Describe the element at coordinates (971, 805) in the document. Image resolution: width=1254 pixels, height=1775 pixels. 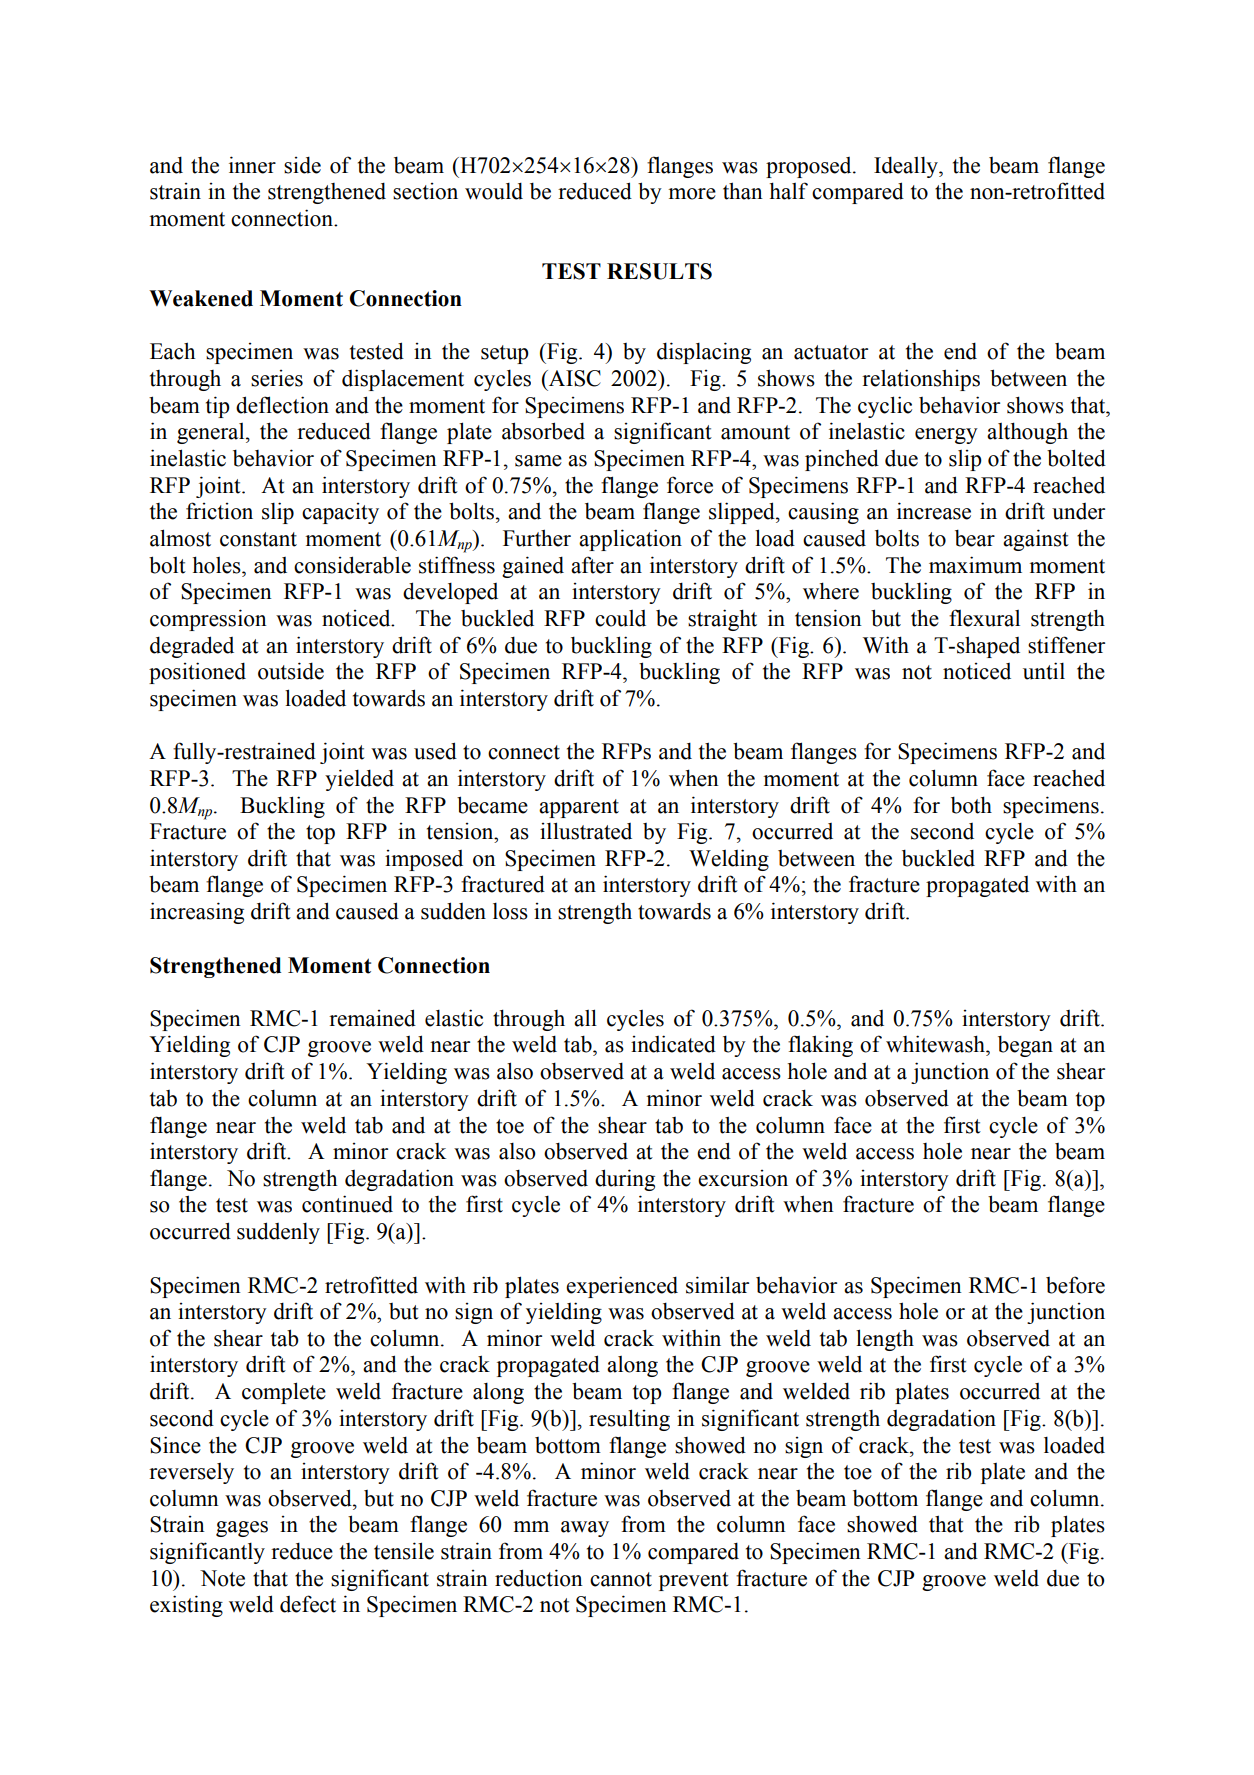
I see `both` at that location.
